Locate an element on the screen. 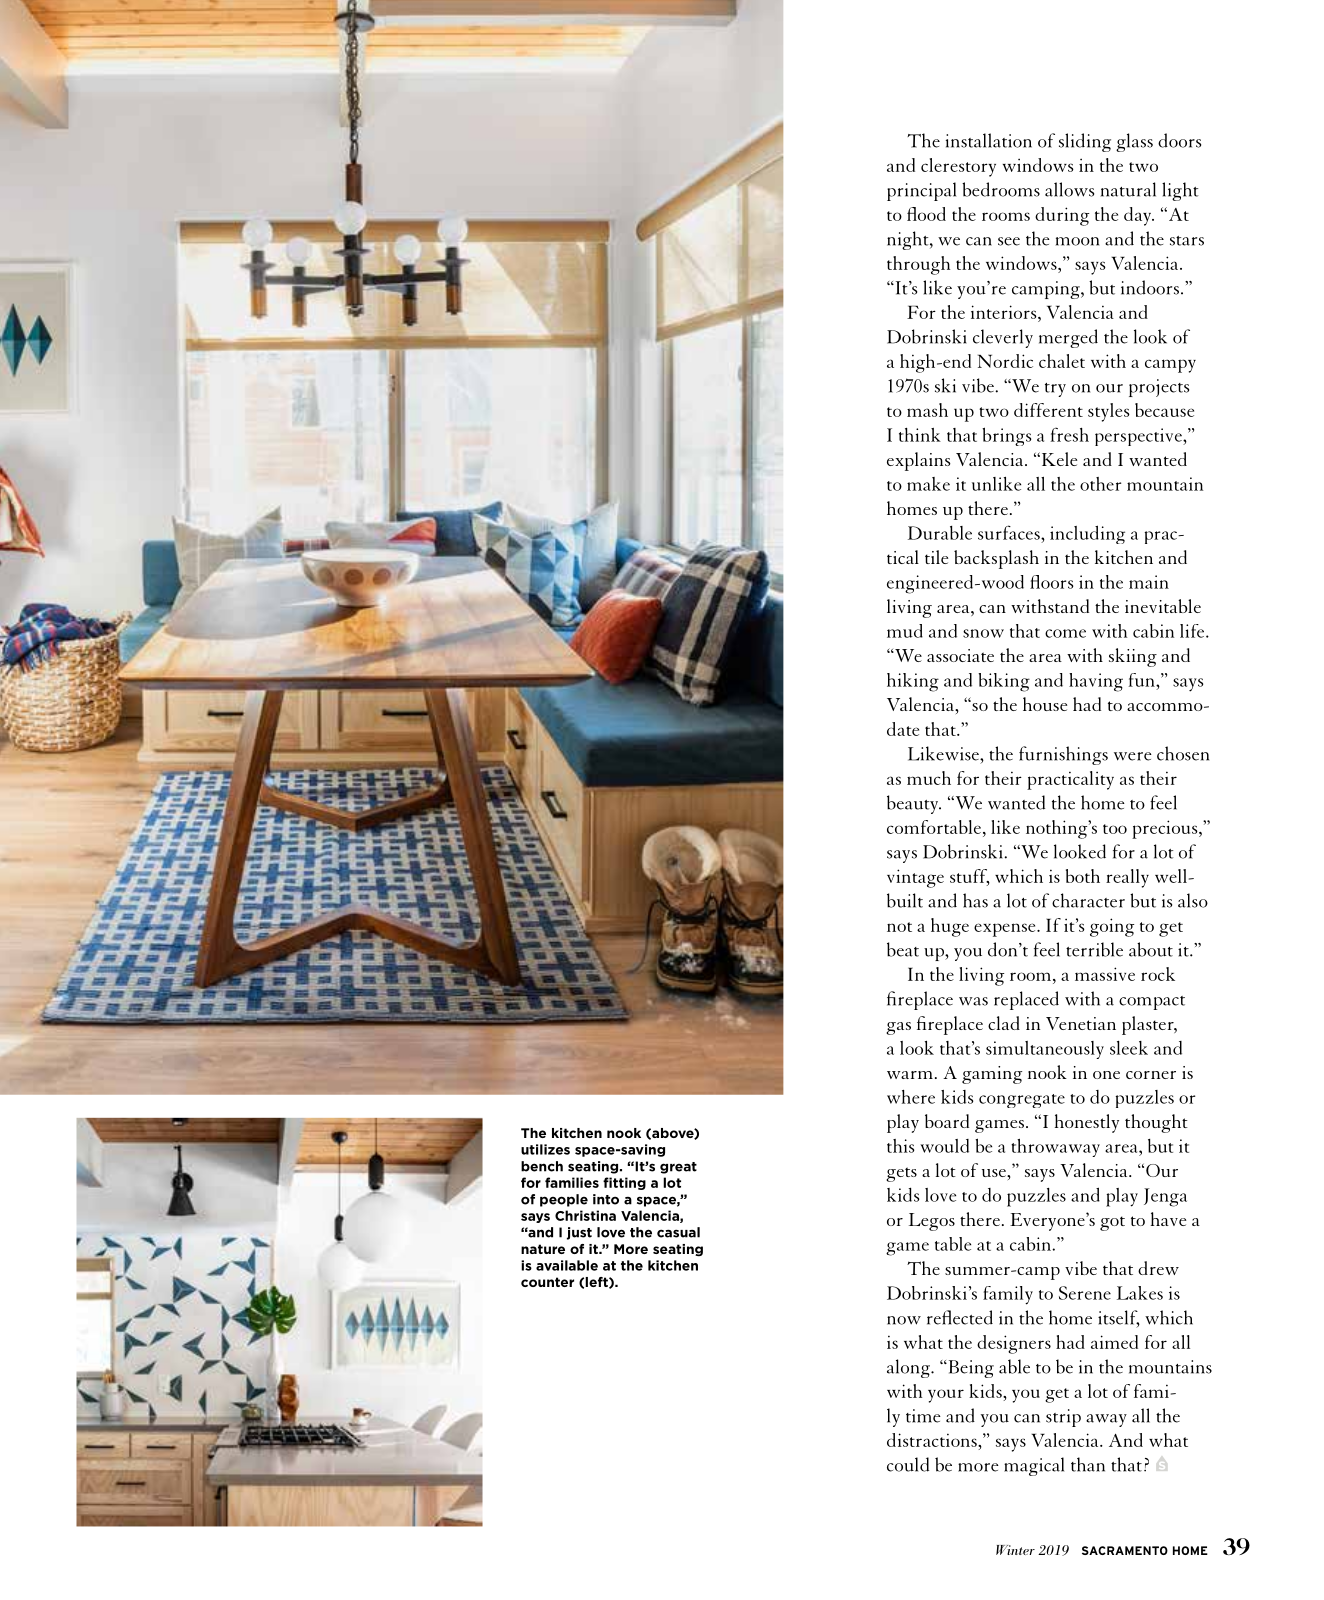 The width and height of the screenshot is (1324, 1600). counter is located at coordinates (547, 1282).
